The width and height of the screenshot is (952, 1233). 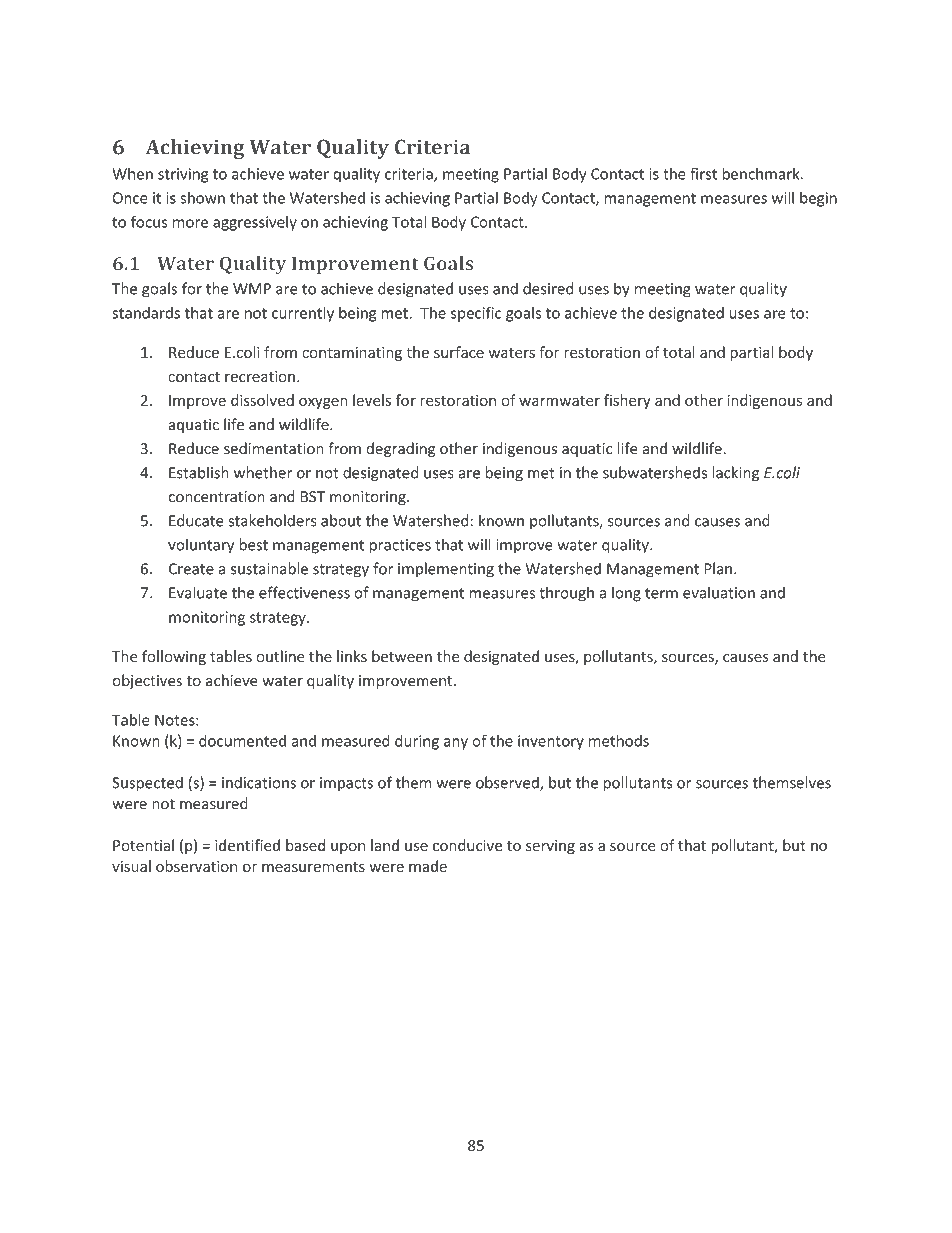 I want to click on serving, so click(x=550, y=847).
